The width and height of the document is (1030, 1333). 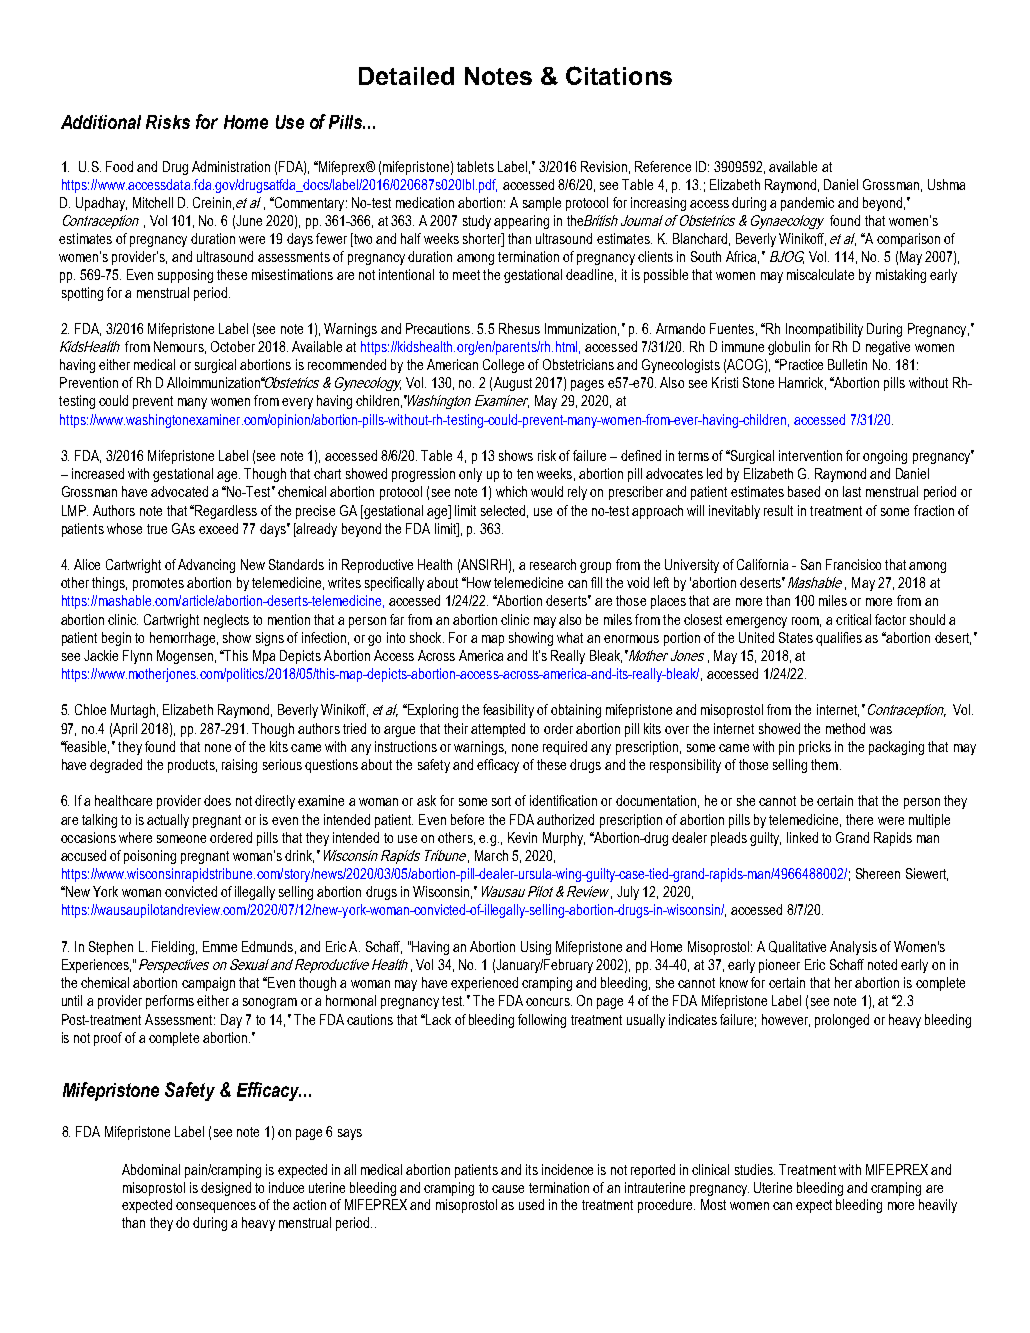 I want to click on Incompatibility, so click(x=824, y=330).
